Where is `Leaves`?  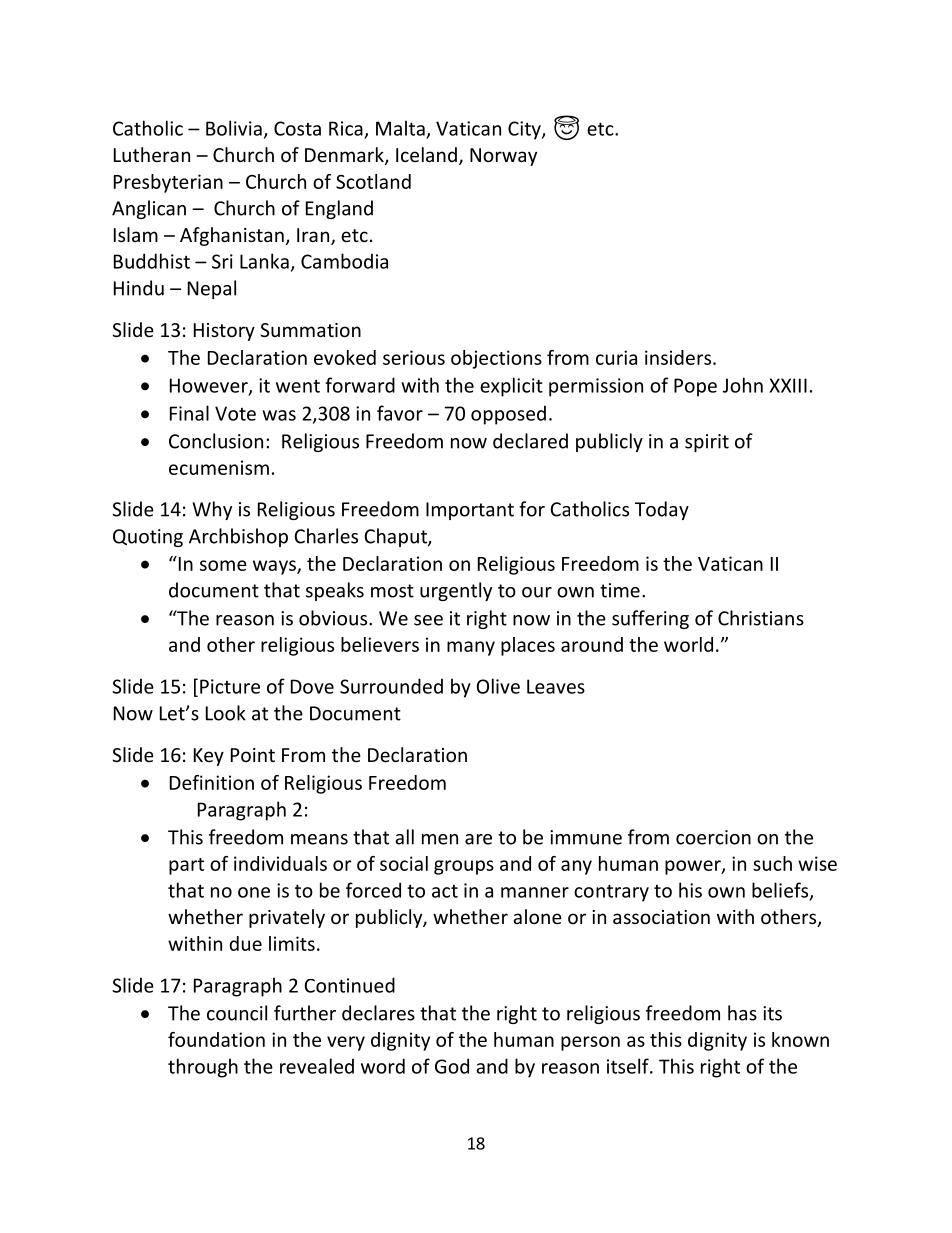
Leaves is located at coordinates (556, 686).
